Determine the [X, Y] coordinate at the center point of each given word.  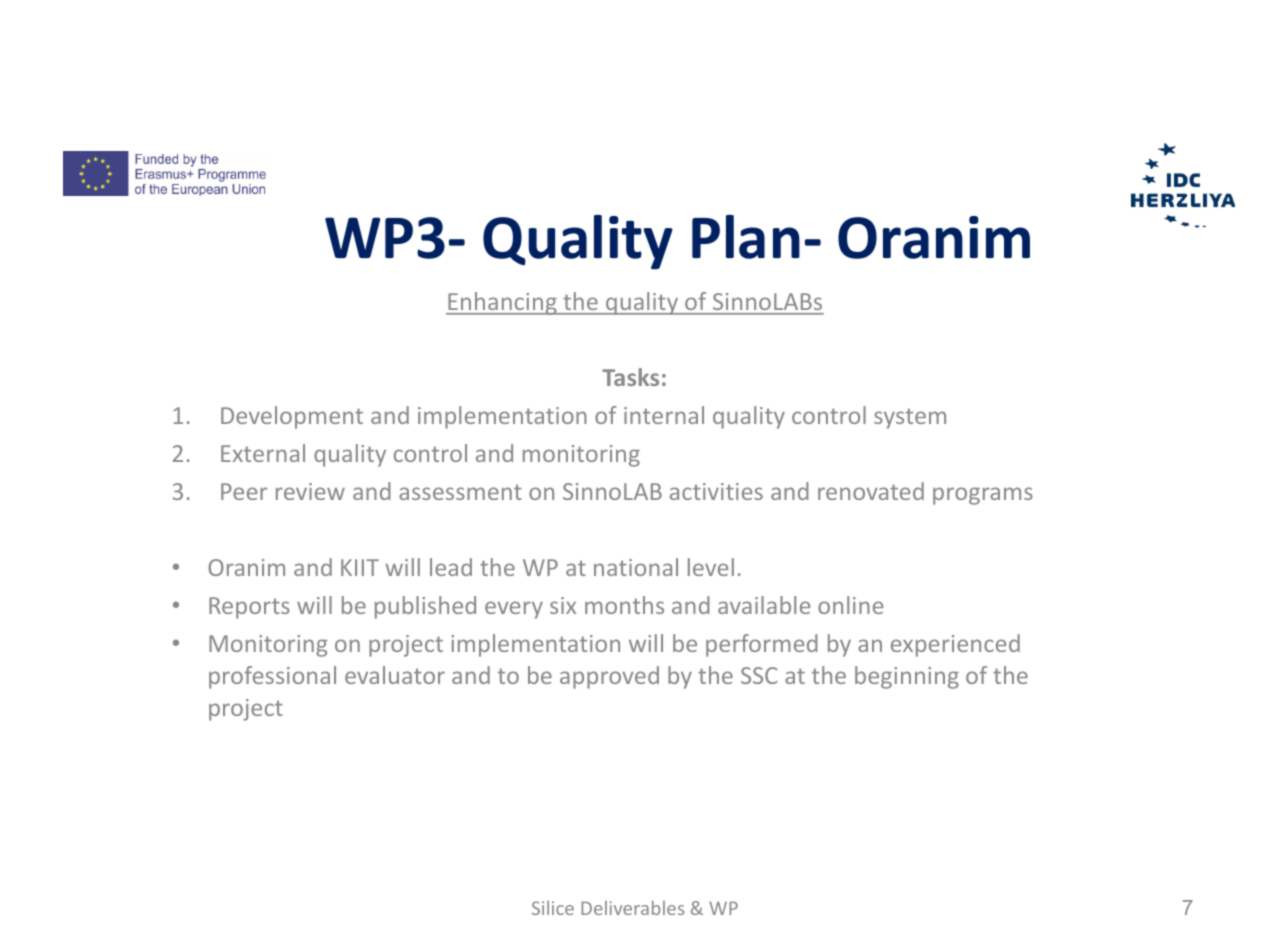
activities [716, 491]
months [624, 605]
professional [272, 677]
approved [609, 677]
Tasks [630, 377]
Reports [249, 608]
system [910, 418]
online [850, 605]
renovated [871, 491]
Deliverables [632, 908]
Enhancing [502, 303]
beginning [907, 677]
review [310, 491]
